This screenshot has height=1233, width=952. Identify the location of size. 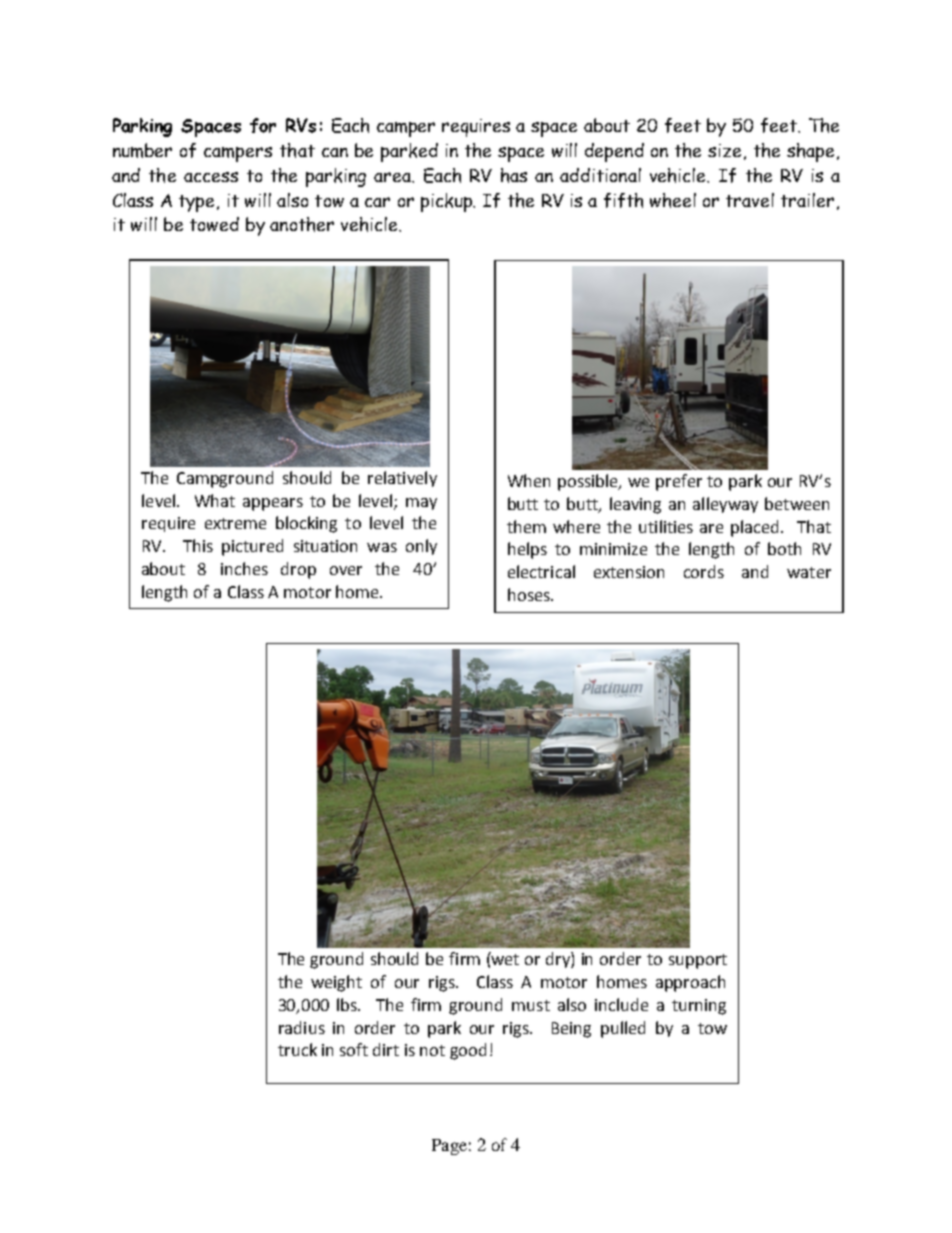
(724, 150).
